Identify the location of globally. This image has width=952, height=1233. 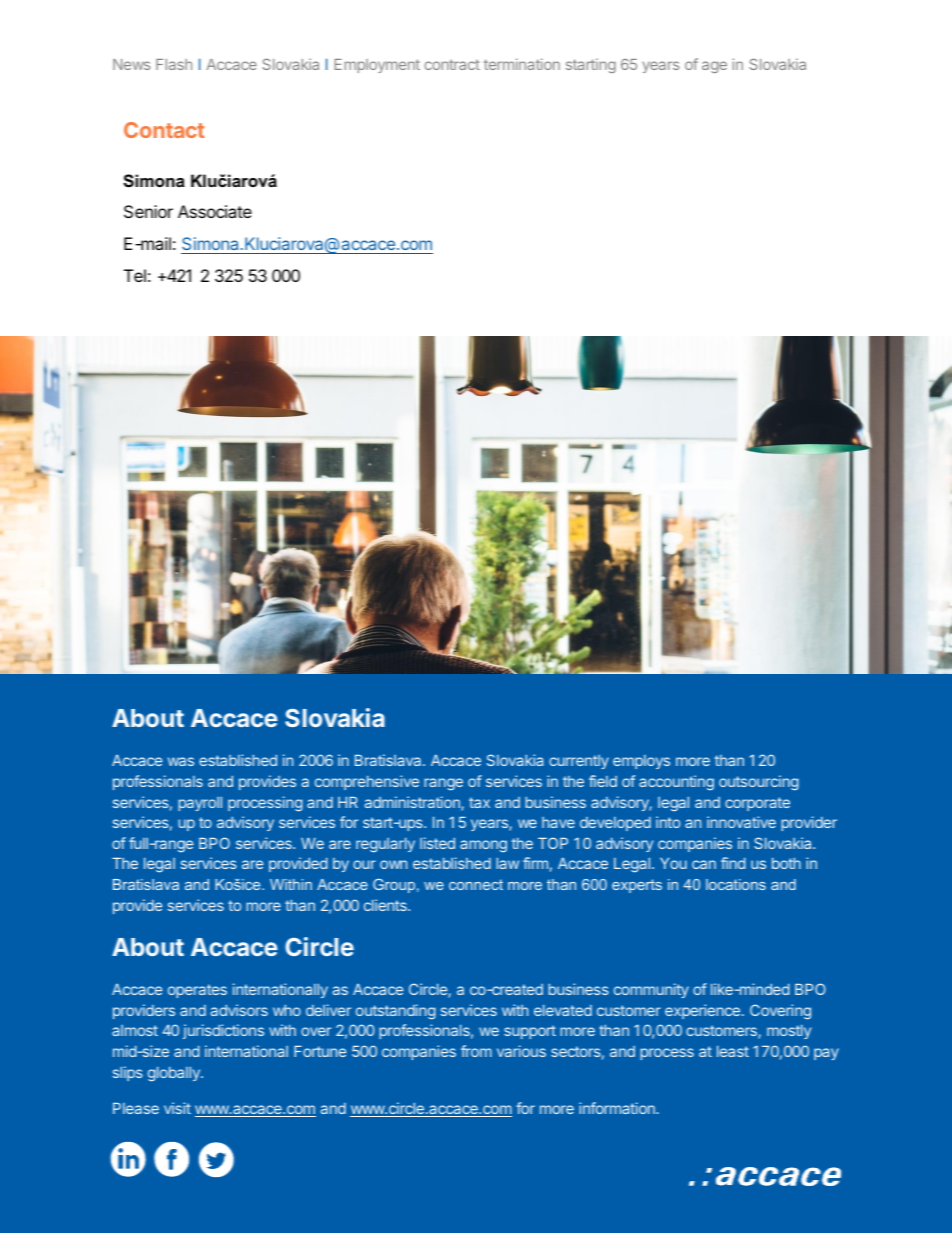
(175, 1074).
